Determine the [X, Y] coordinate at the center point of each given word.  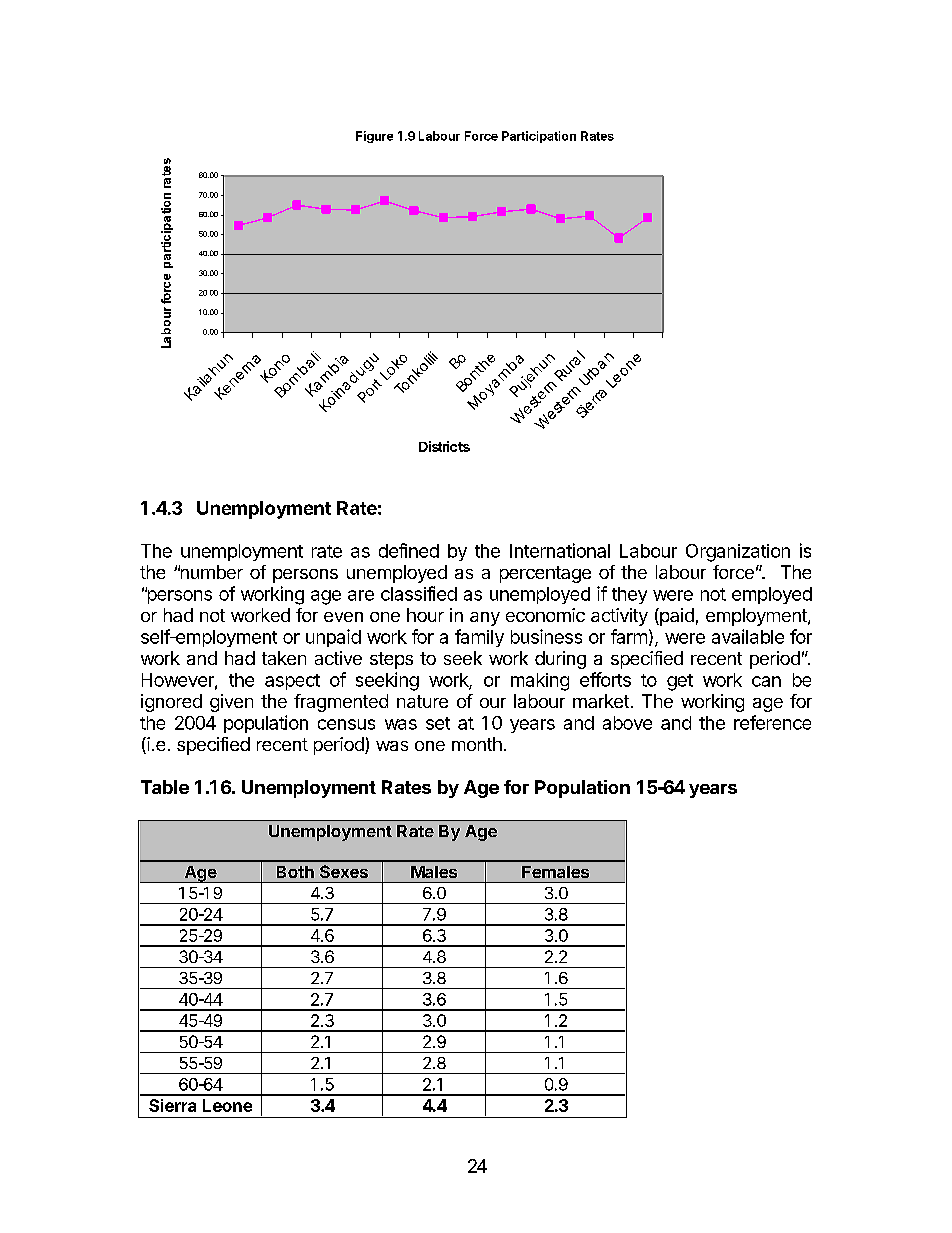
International [560, 550]
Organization [738, 553]
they [629, 595]
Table [165, 787]
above [627, 723]
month [477, 744]
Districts [444, 446]
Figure [374, 137]
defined [409, 550]
